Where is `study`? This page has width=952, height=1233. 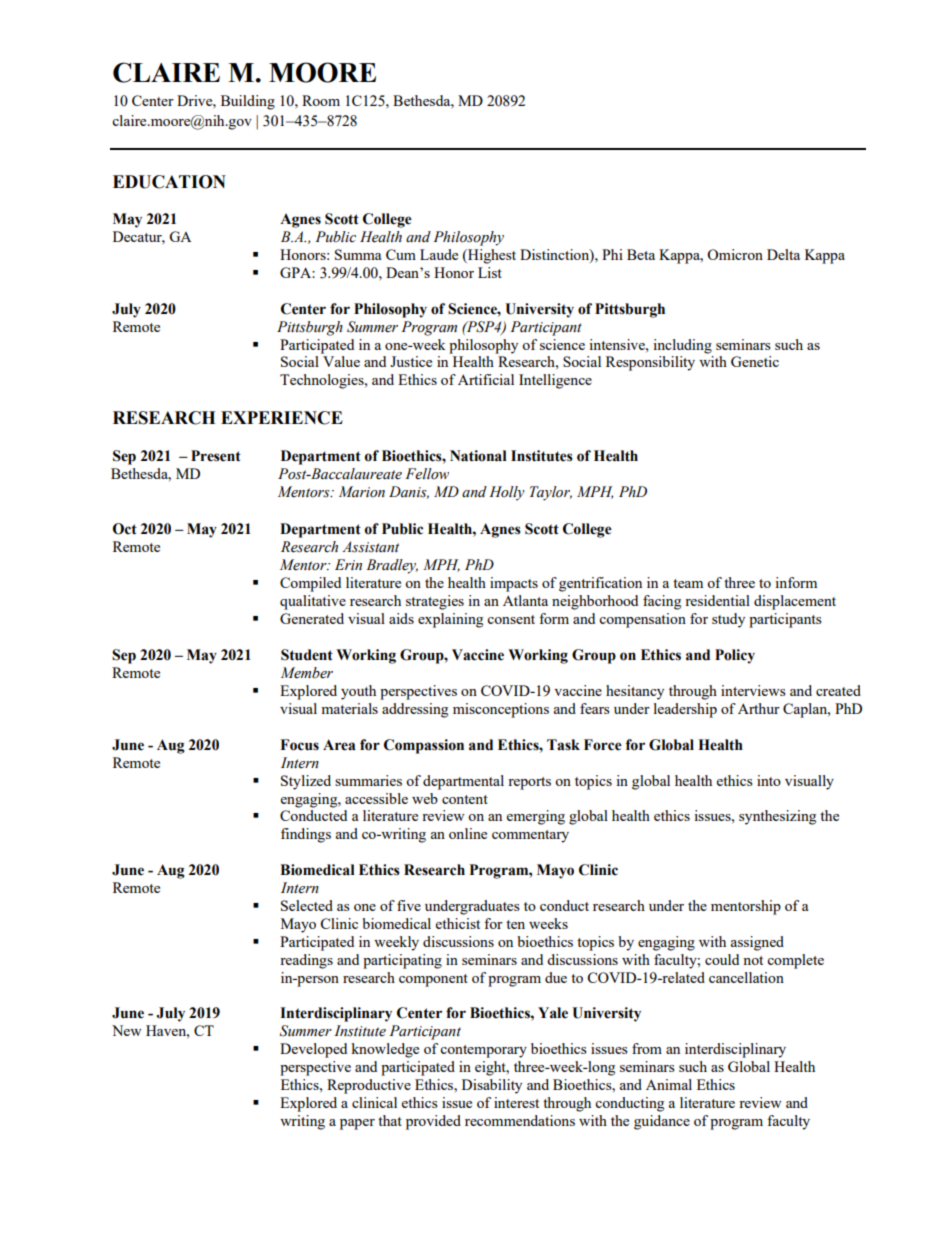
study is located at coordinates (728, 620).
